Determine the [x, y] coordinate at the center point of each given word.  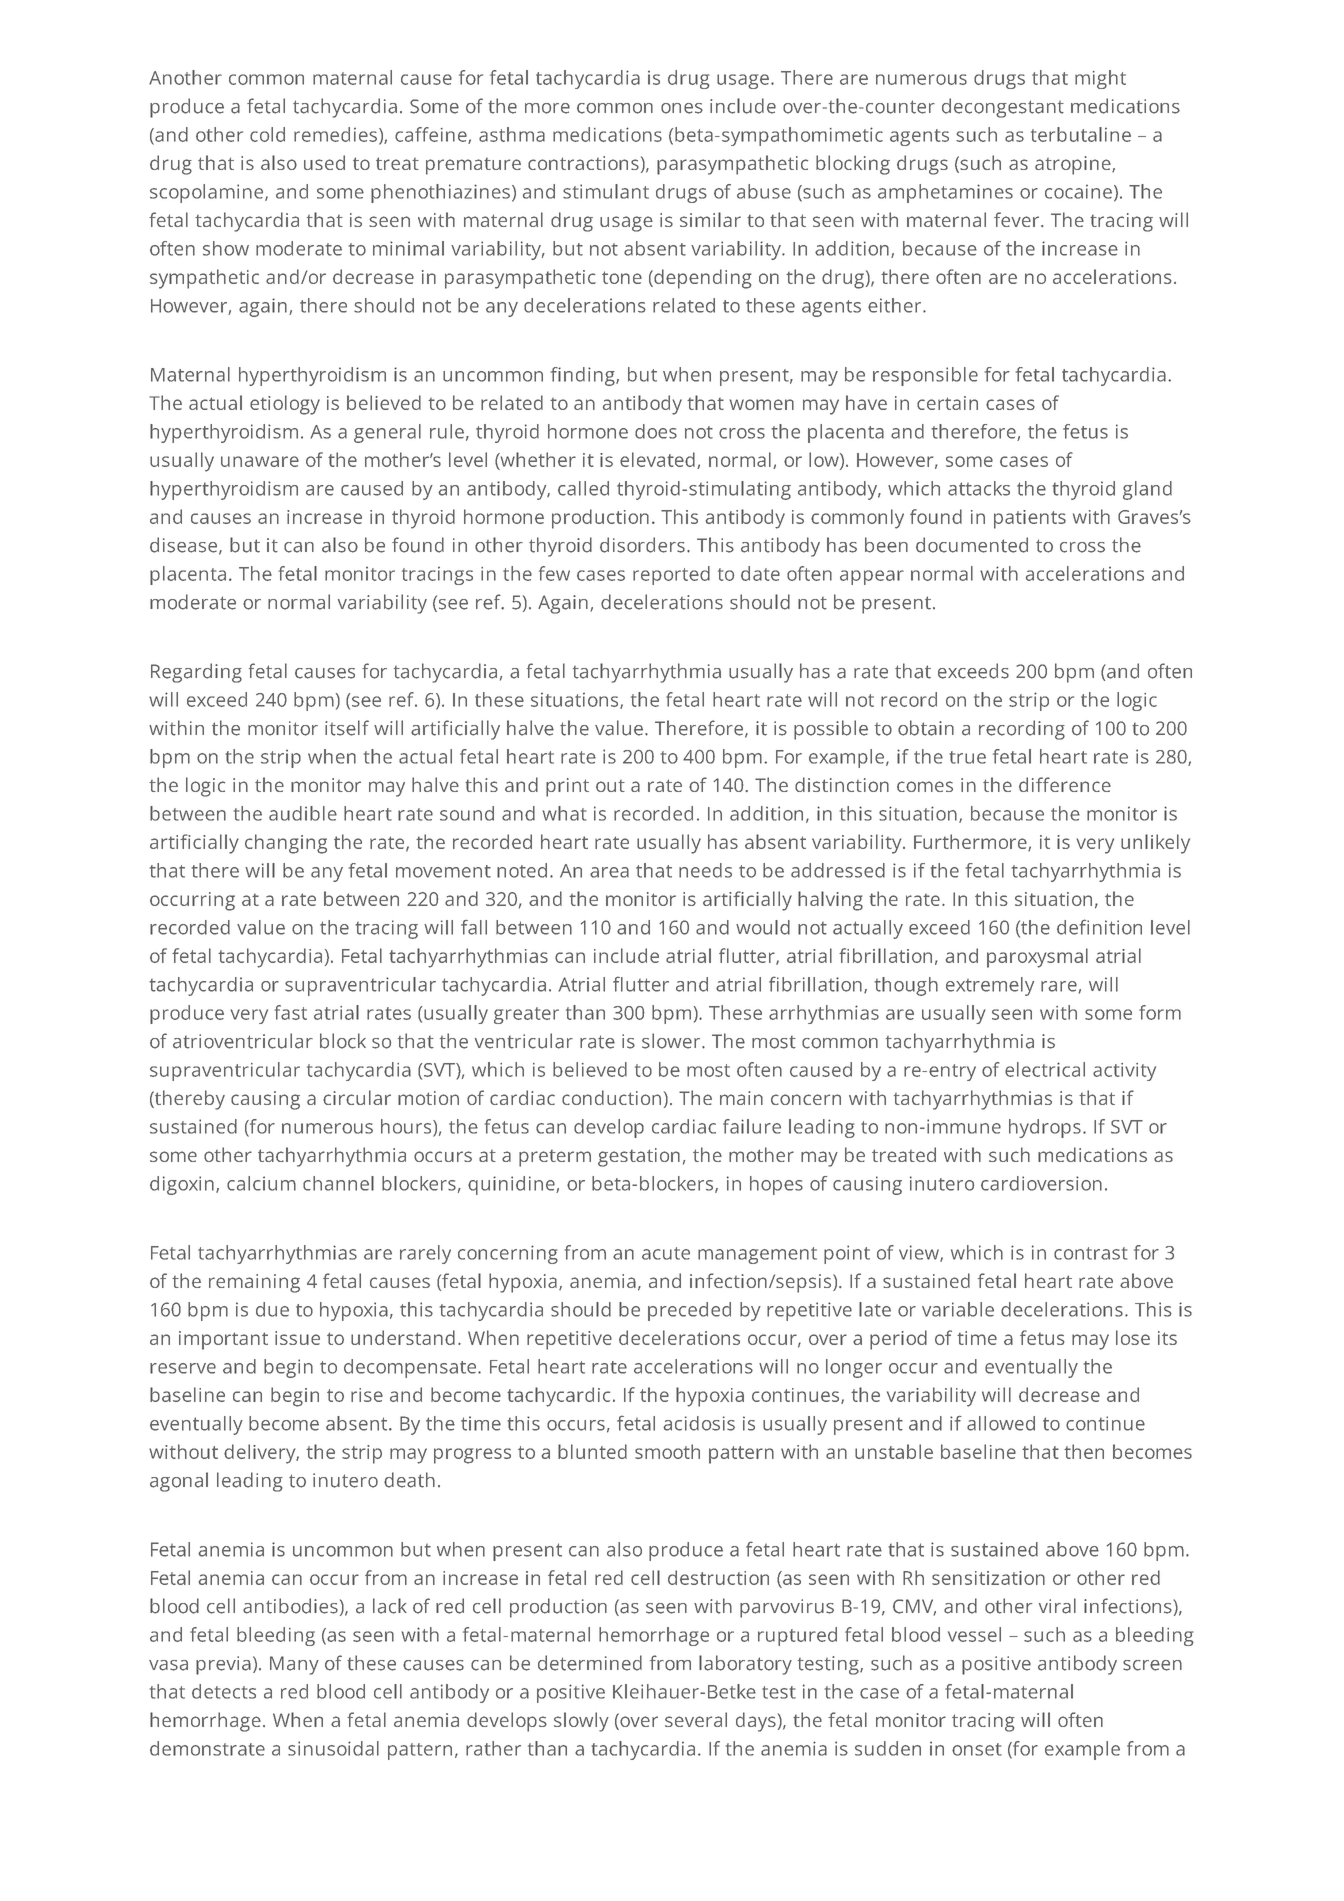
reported [671, 575]
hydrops [1045, 1128]
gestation [639, 1157]
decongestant [1003, 108]
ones [682, 108]
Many [294, 1665]
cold [267, 134]
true [968, 757]
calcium [261, 1183]
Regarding [196, 673]
